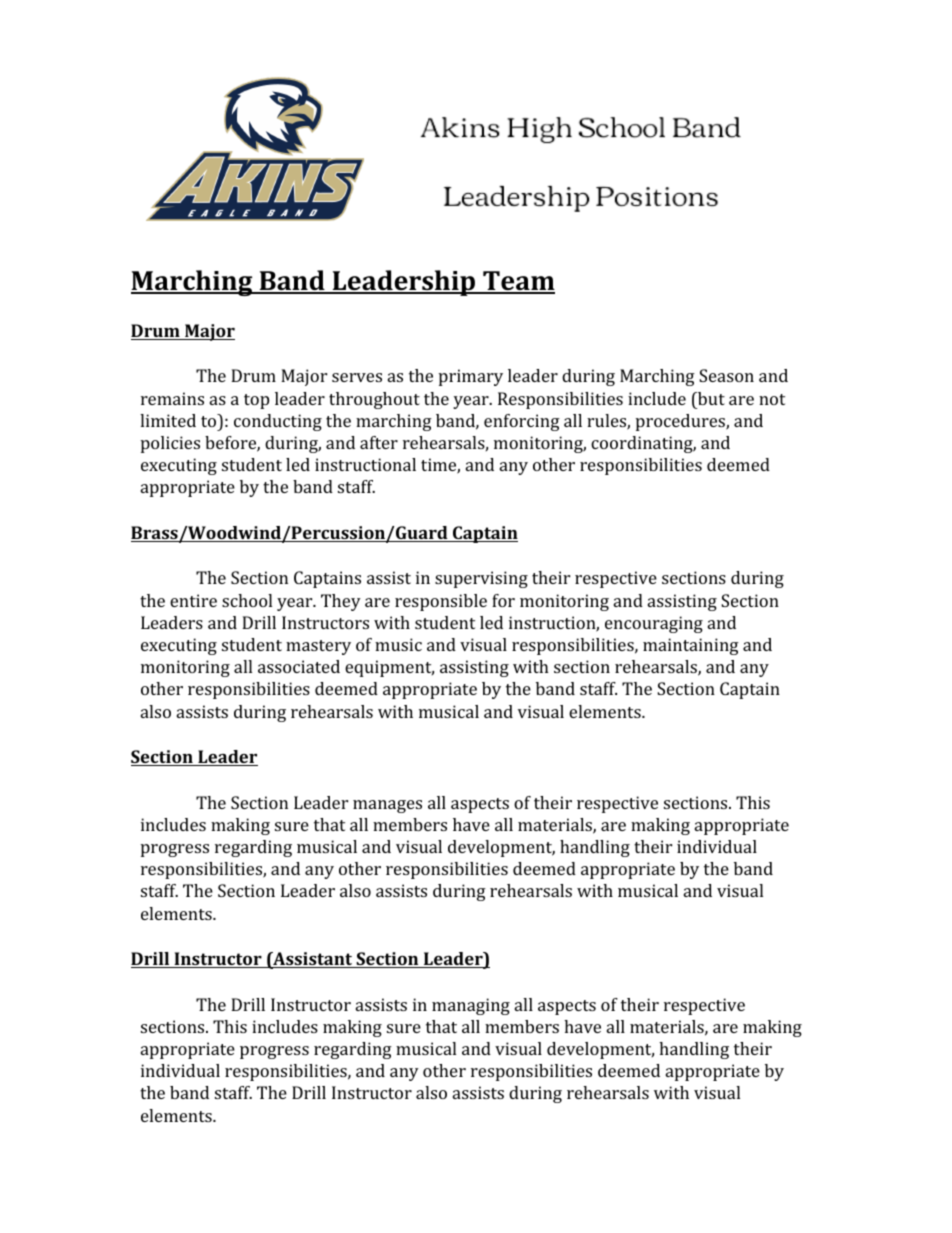 The image size is (952, 1233). What do you see at coordinates (654, 624) in the screenshot?
I see `encouraging` at bounding box center [654, 624].
